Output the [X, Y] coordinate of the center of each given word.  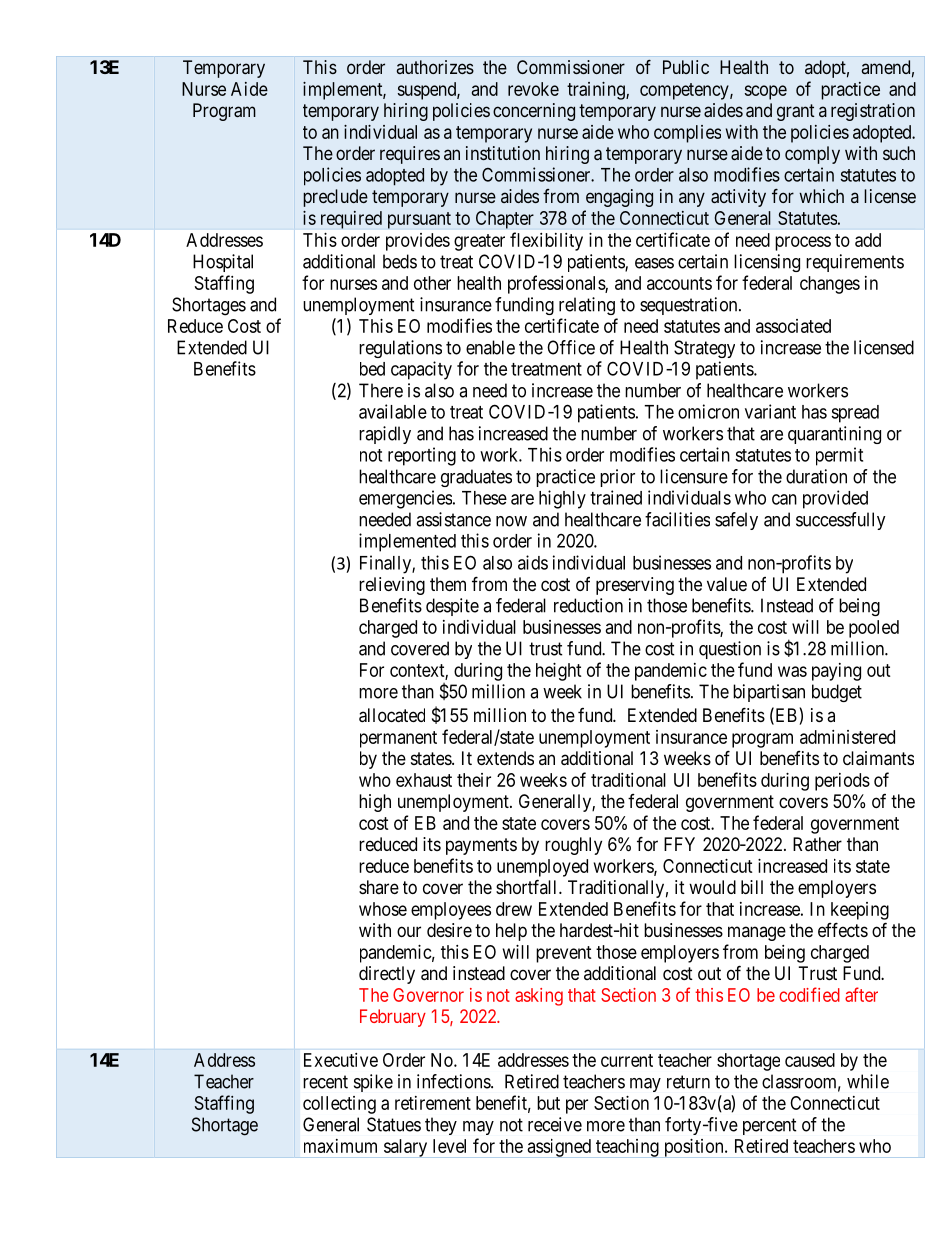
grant [796, 112]
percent [770, 1126]
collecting [339, 1105]
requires [410, 155]
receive [555, 1124]
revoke [533, 89]
